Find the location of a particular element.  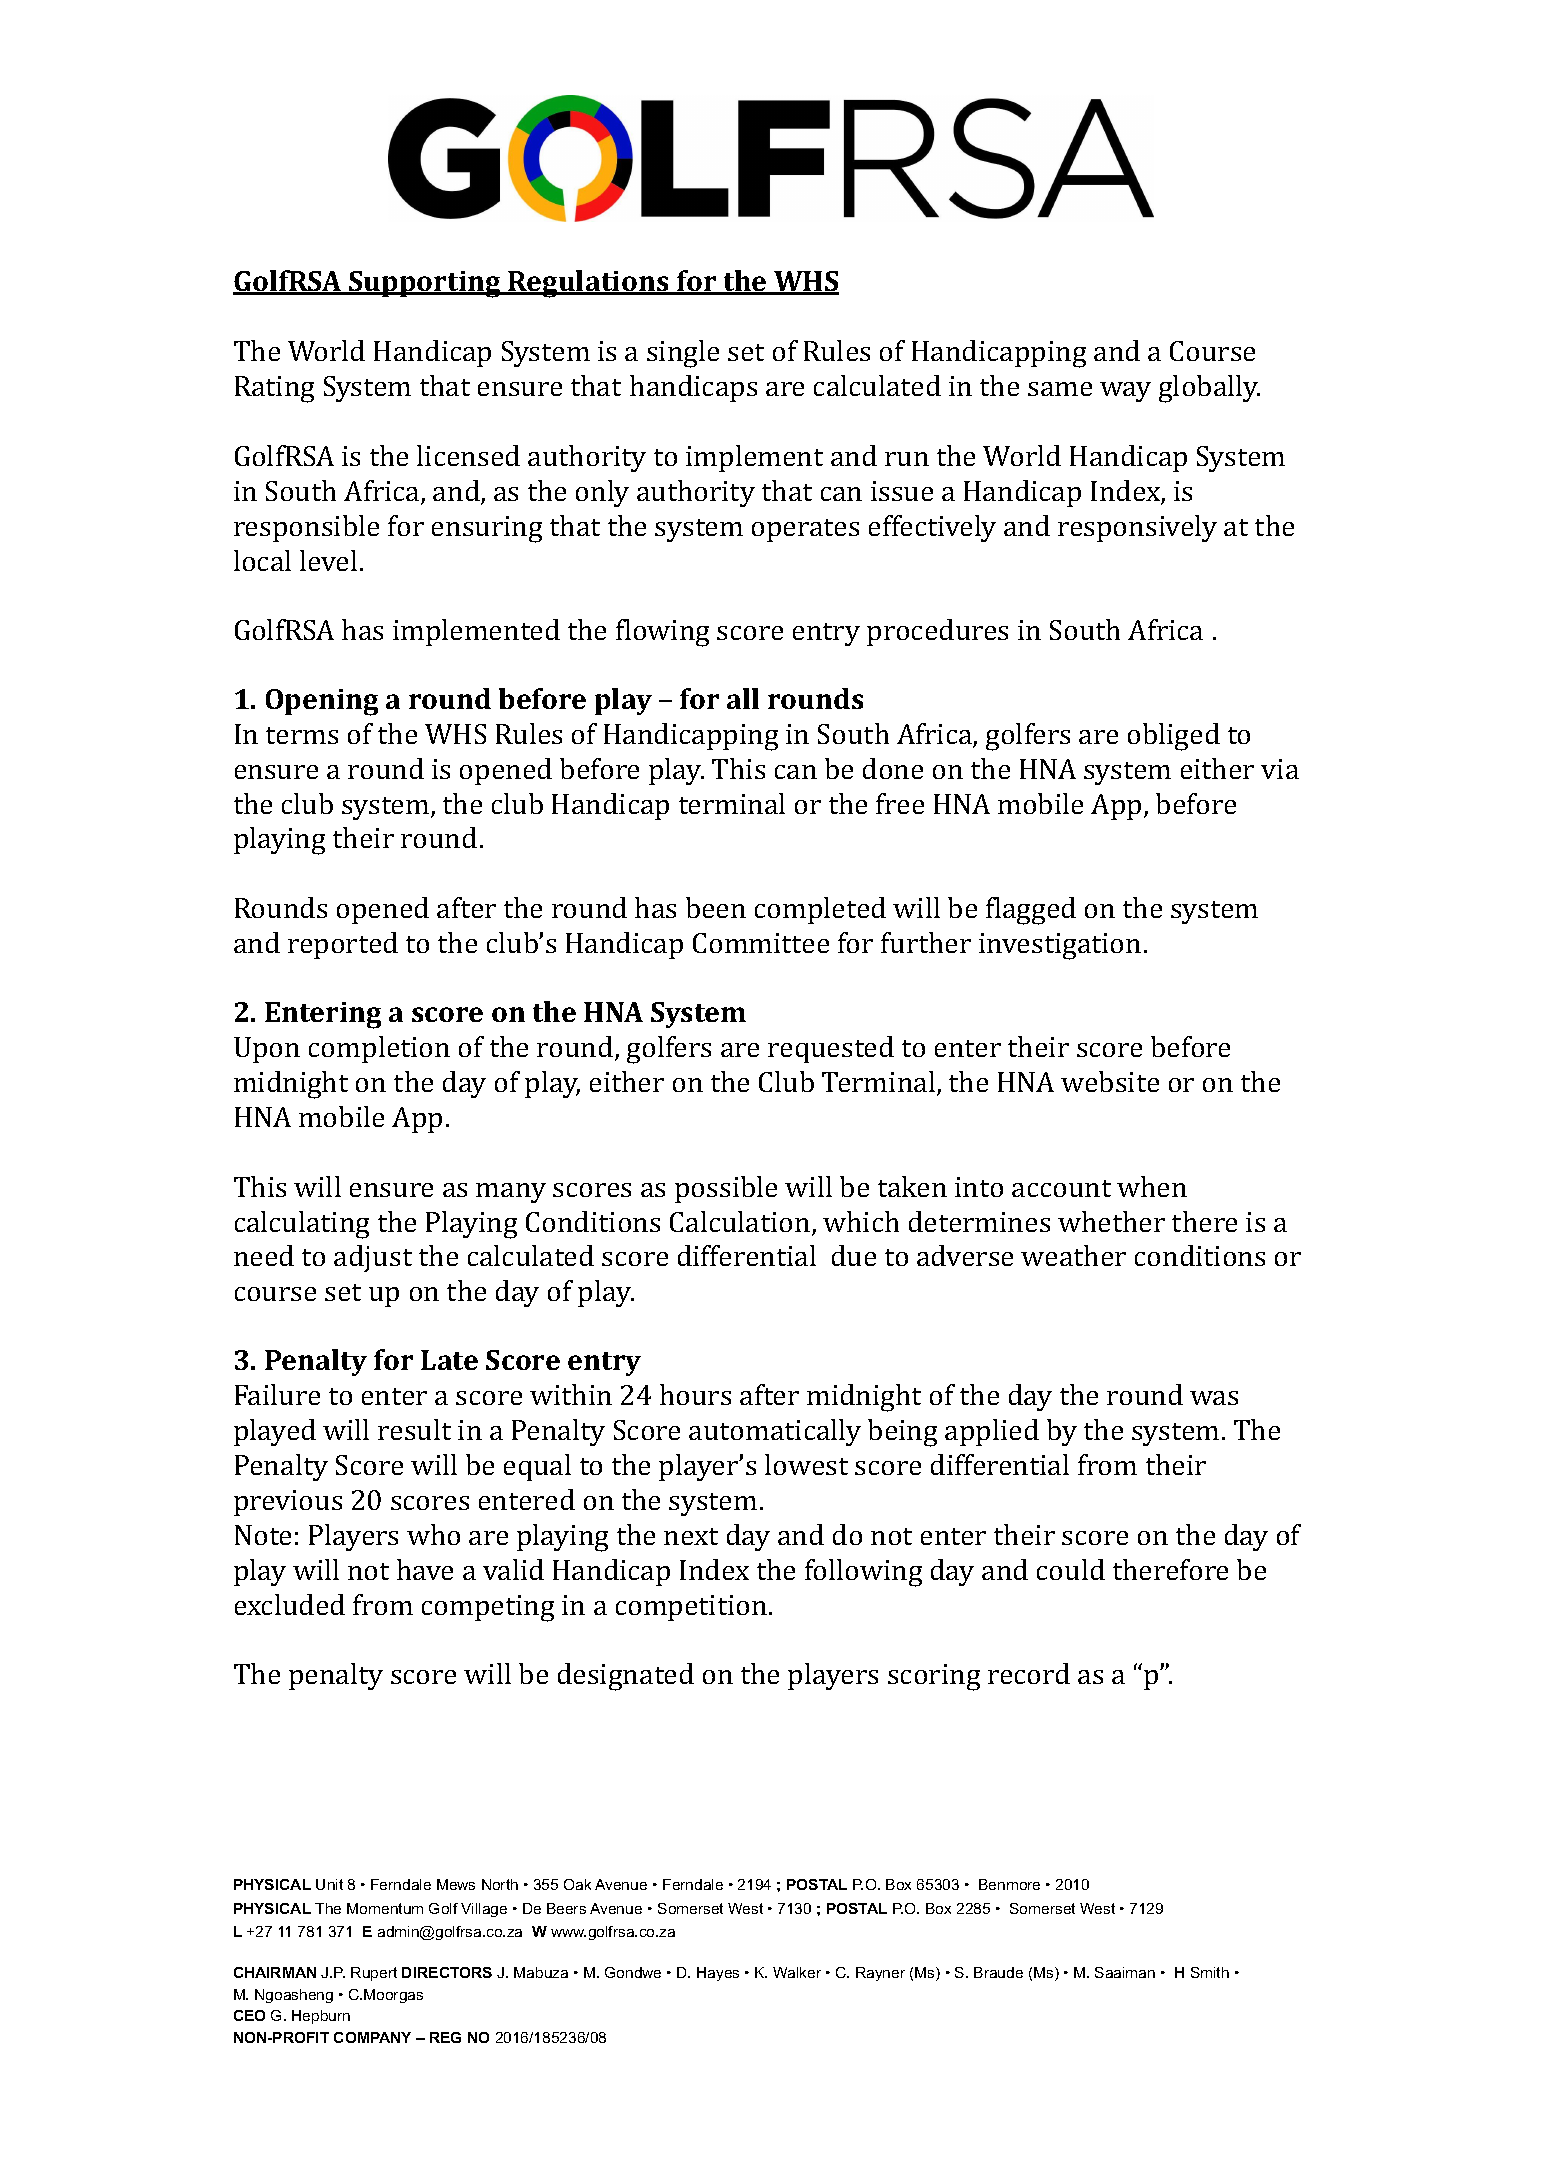

single is located at coordinates (683, 354).
